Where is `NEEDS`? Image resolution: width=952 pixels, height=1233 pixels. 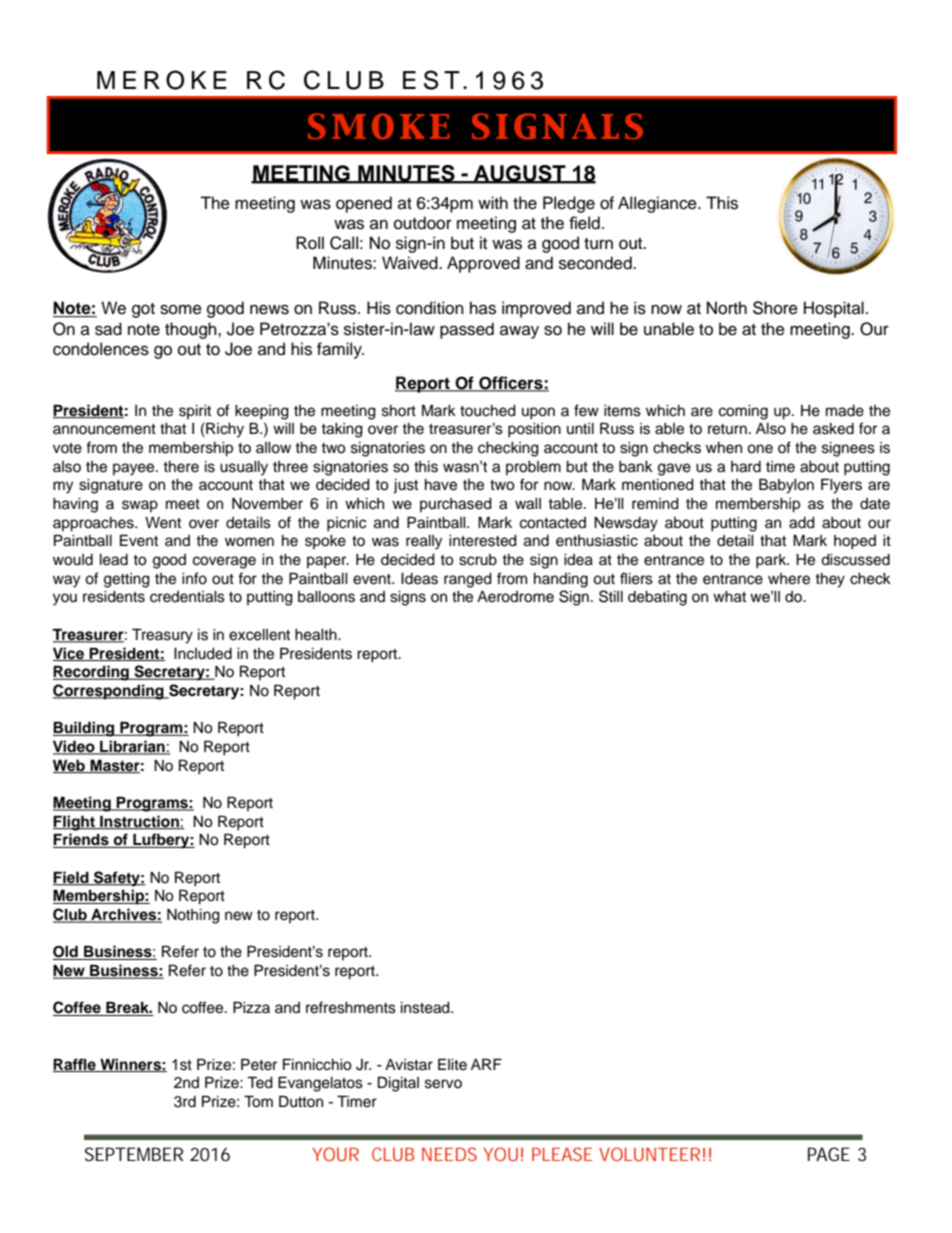
NEEDS is located at coordinates (449, 1154).
